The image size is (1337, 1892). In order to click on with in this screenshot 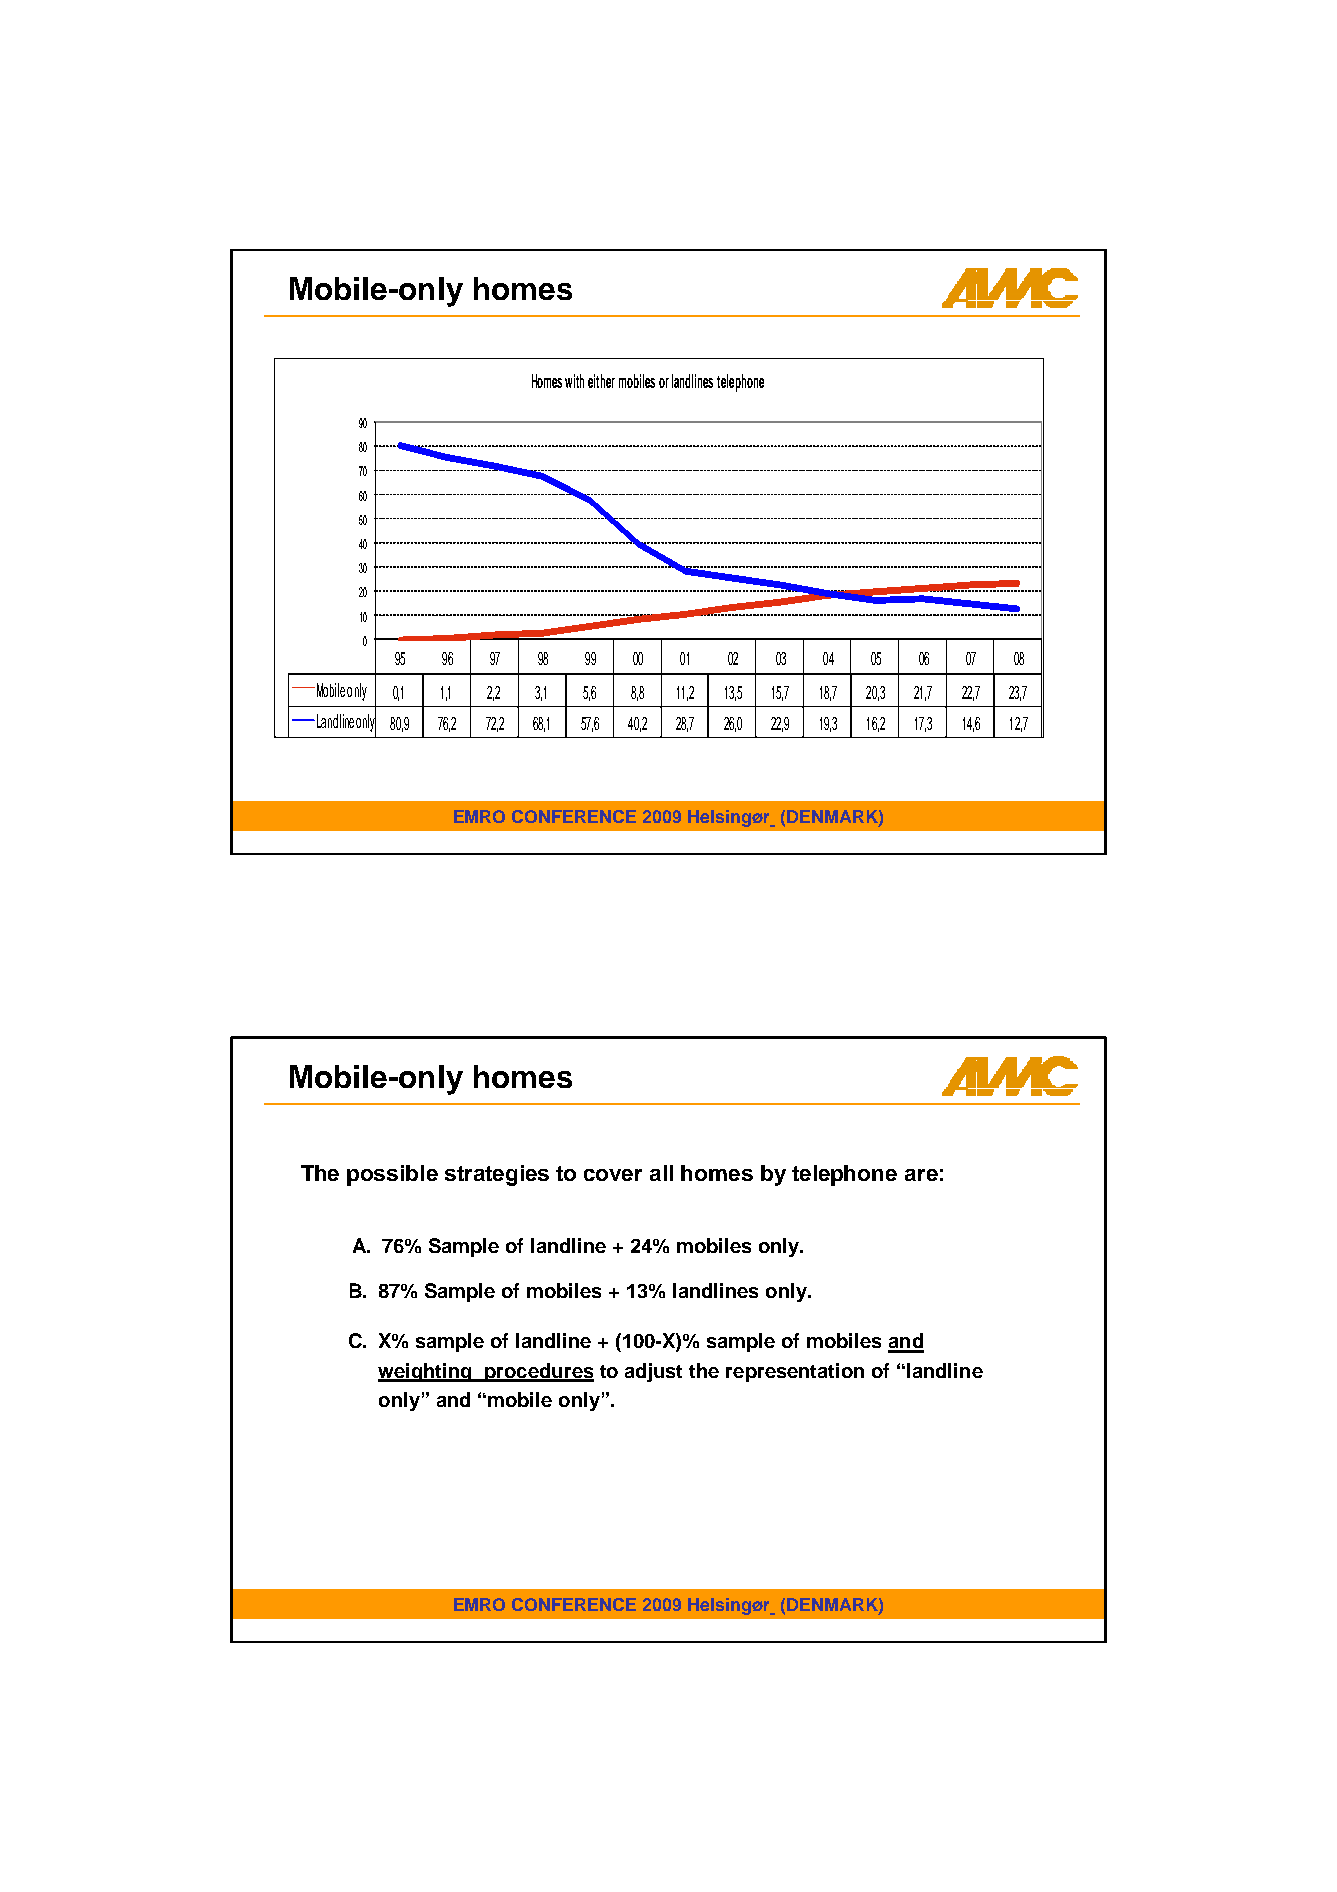, I will do `click(574, 381)`.
